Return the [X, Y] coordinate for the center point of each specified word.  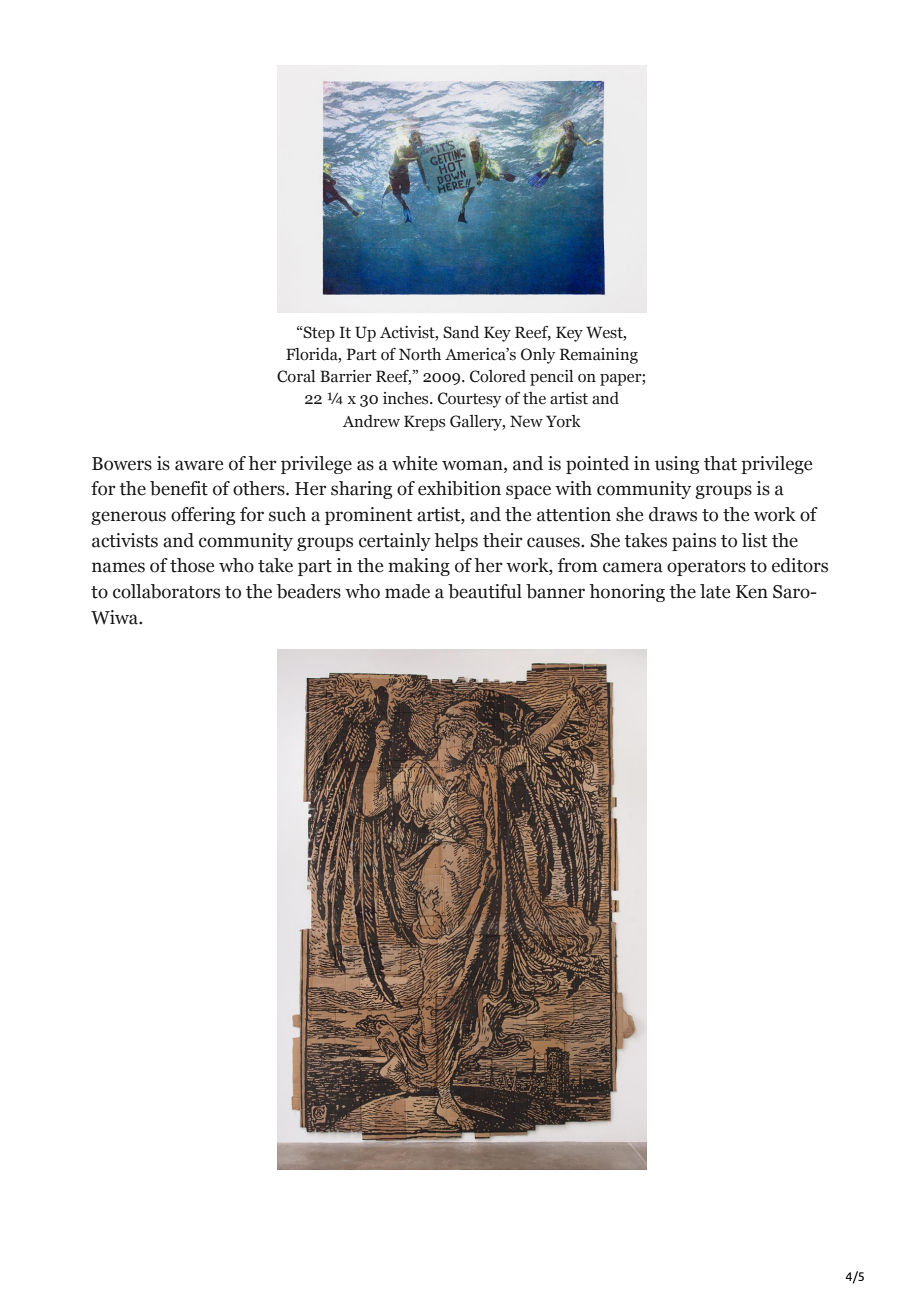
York [563, 421]
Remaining [599, 356]
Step [318, 334]
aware [199, 465]
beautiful [485, 591]
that [720, 463]
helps [456, 542]
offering [203, 516]
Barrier [346, 376]
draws [673, 514]
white [414, 463]
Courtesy [469, 400]
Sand [461, 332]
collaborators [166, 591]
